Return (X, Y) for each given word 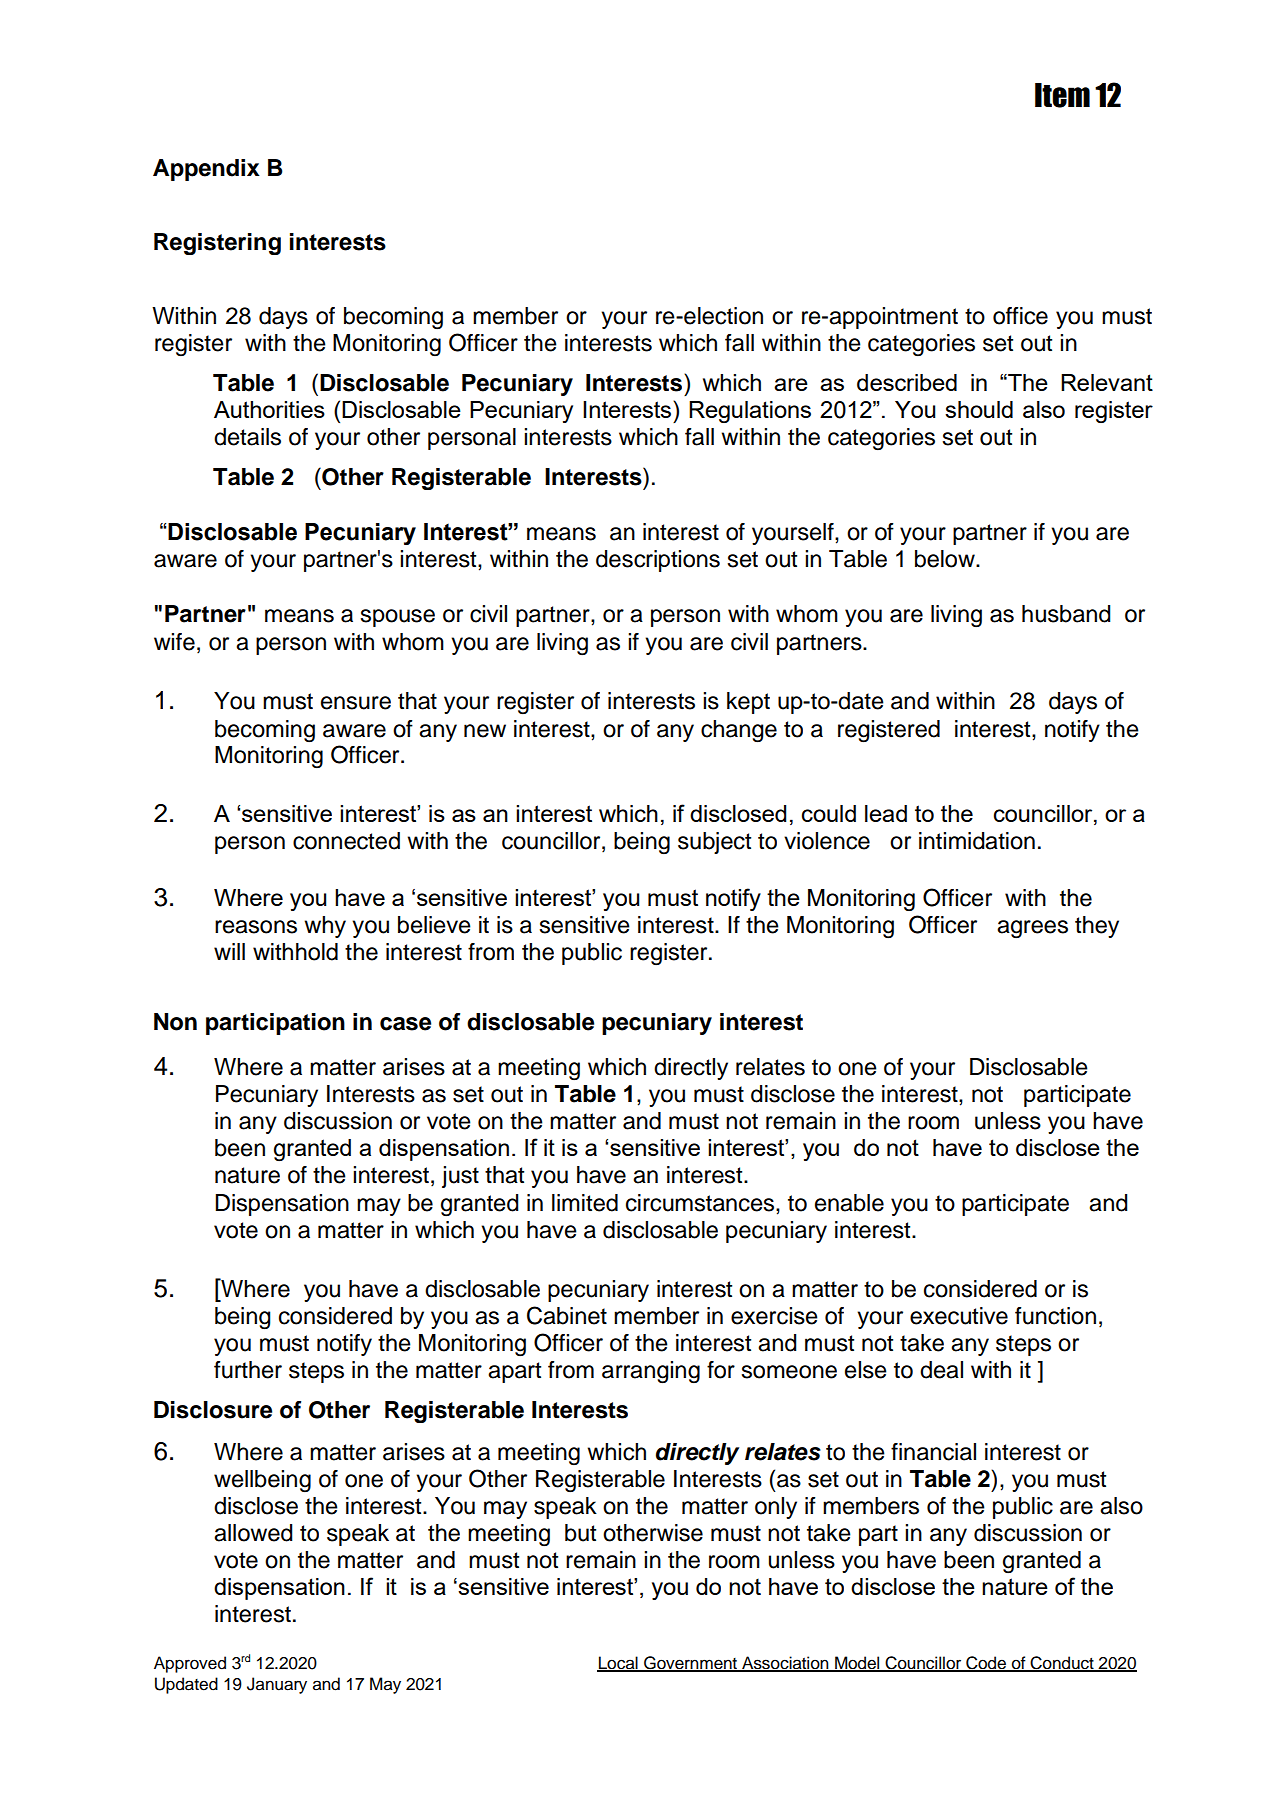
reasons (256, 927)
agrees (1032, 929)
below (946, 559)
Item (1062, 95)
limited (585, 1203)
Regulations (750, 412)
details (247, 437)
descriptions (658, 561)
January (277, 1685)
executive (959, 1316)
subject (714, 843)
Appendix (206, 170)
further (248, 1370)
